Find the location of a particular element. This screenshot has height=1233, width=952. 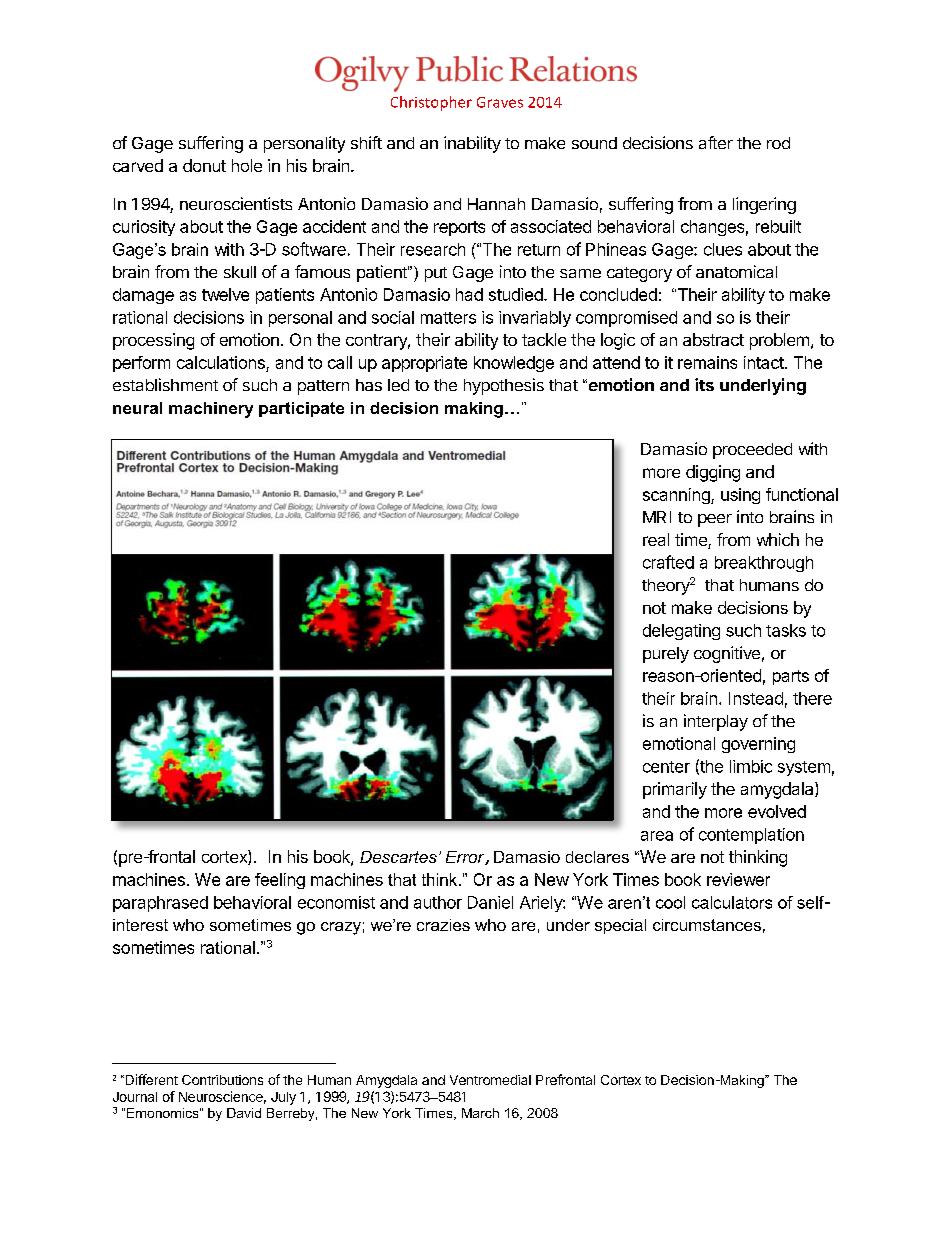

limbic is located at coordinates (751, 766).
